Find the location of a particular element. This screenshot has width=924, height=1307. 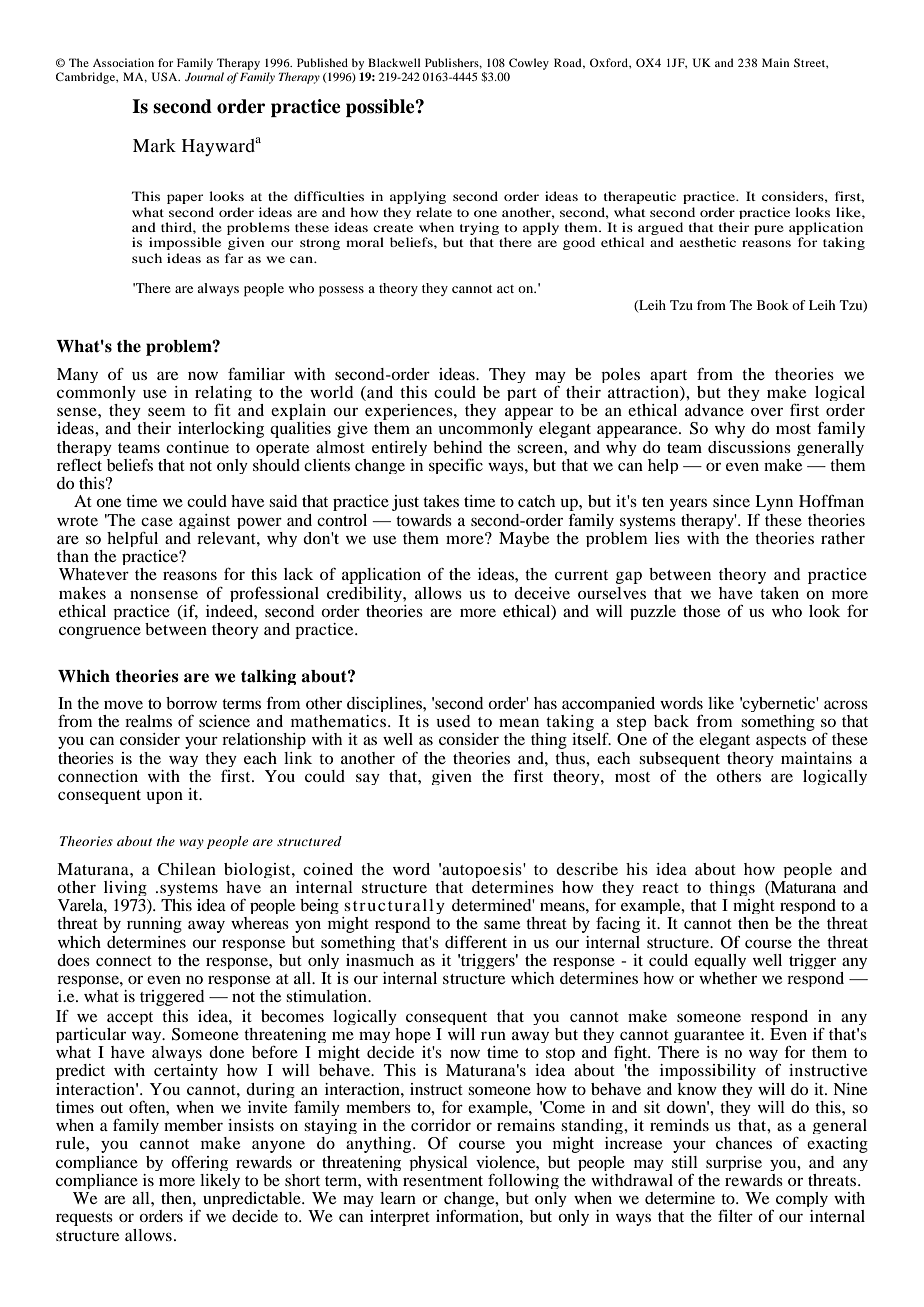

USA is located at coordinates (166, 76).
